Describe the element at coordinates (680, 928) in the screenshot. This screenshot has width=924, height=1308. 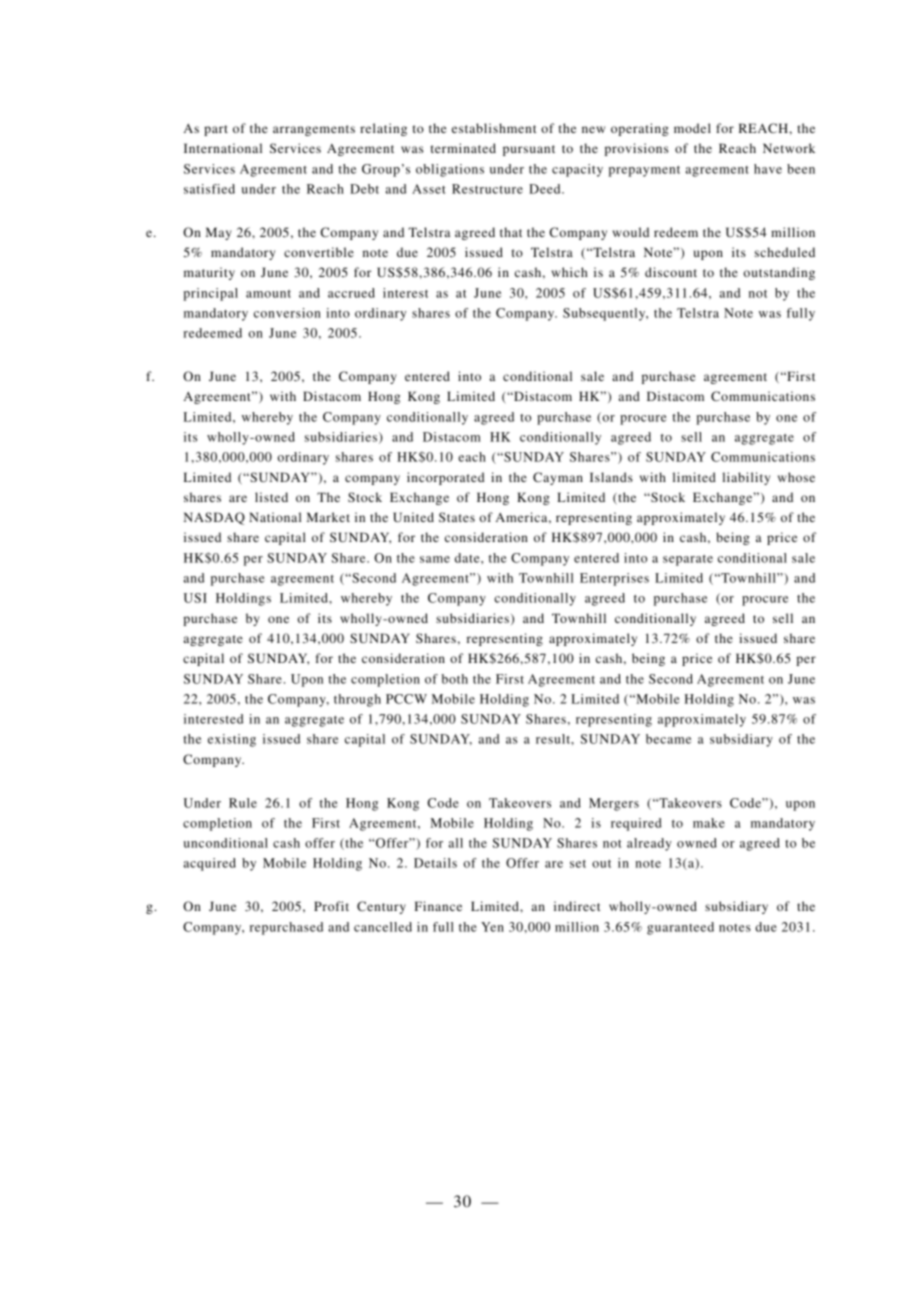
I see `guaranteed` at that location.
